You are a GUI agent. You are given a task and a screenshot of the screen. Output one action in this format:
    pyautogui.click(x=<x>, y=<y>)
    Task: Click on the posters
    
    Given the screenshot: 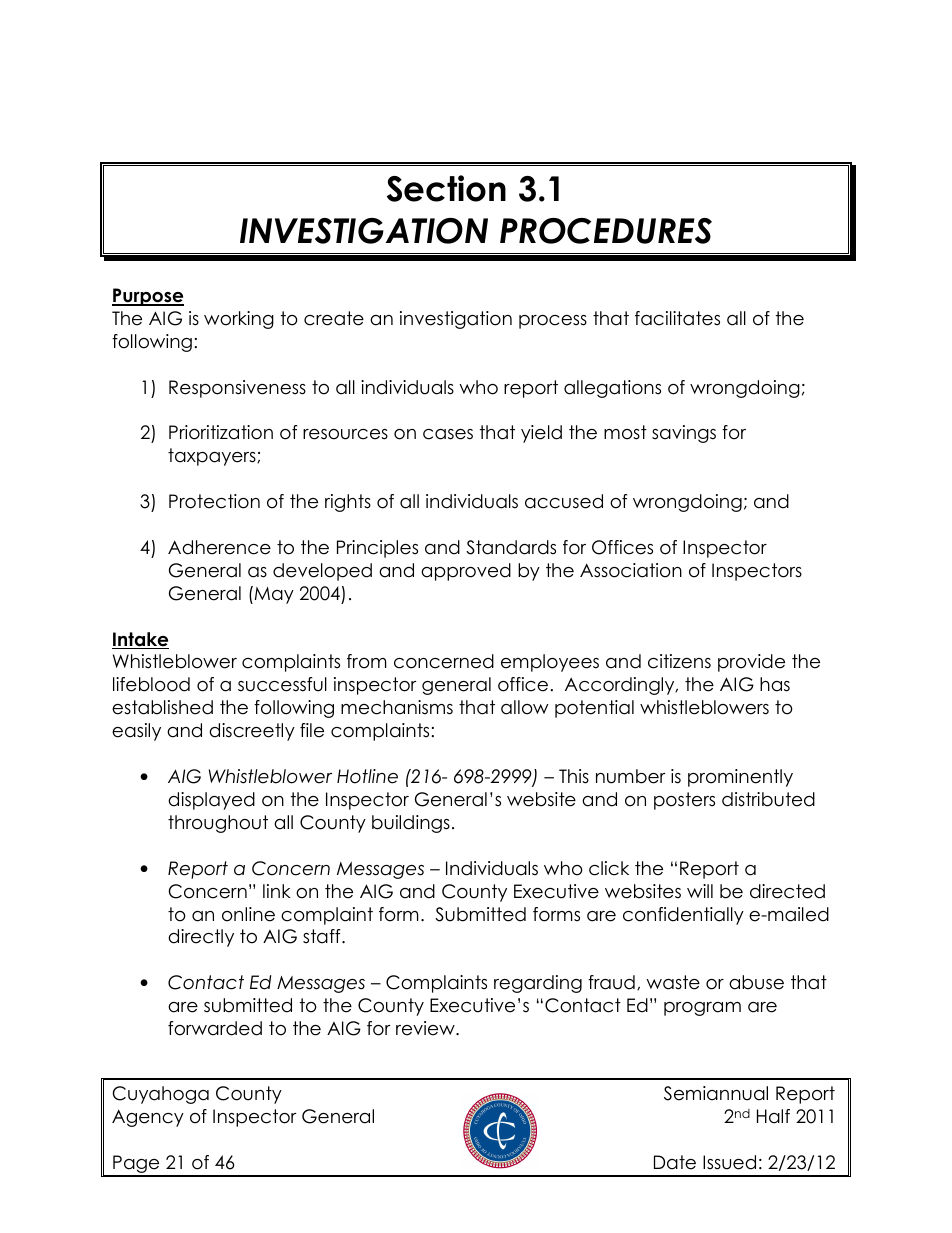 What is the action you would take?
    pyautogui.click(x=684, y=801)
